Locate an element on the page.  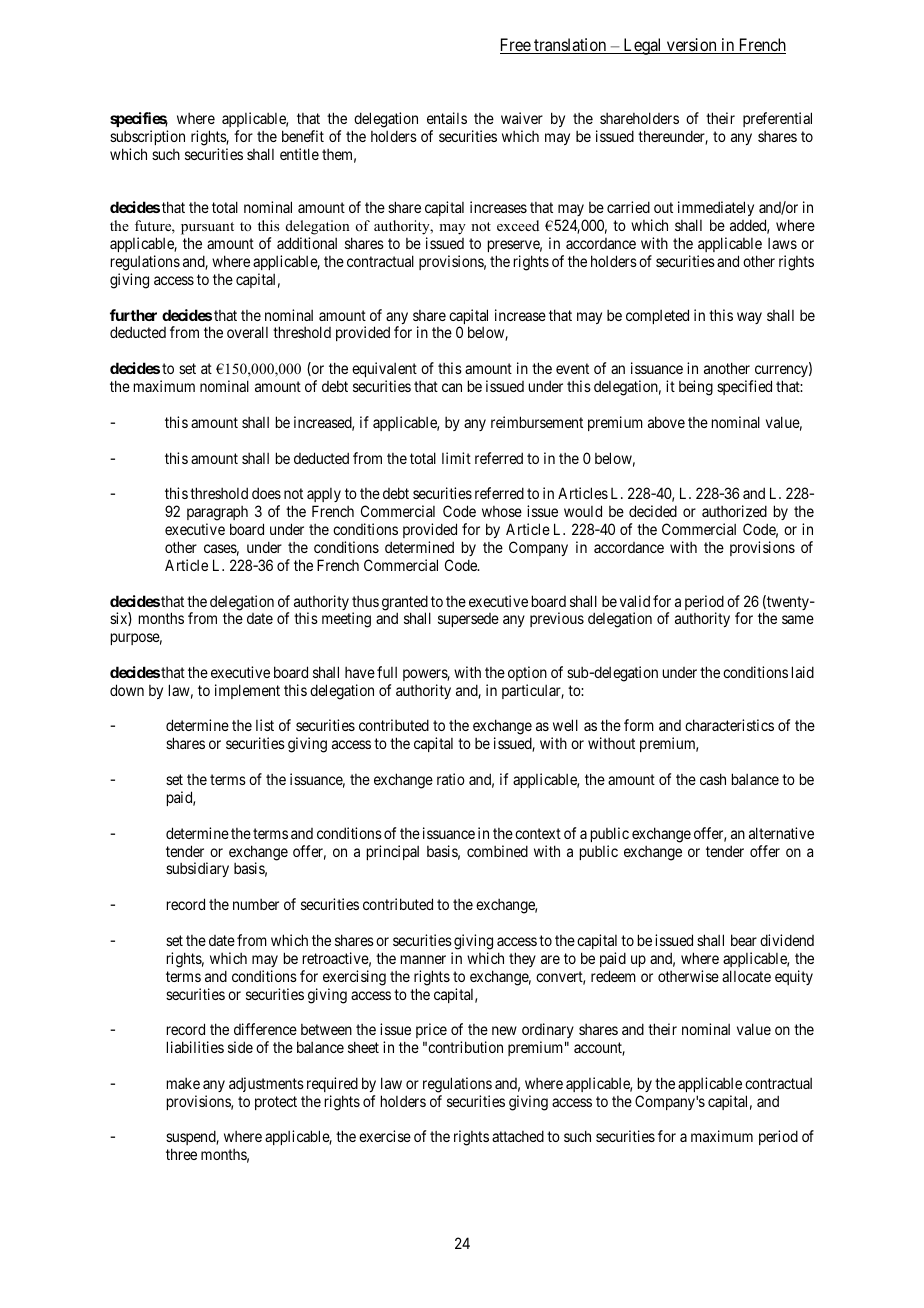
version is located at coordinates (692, 46).
